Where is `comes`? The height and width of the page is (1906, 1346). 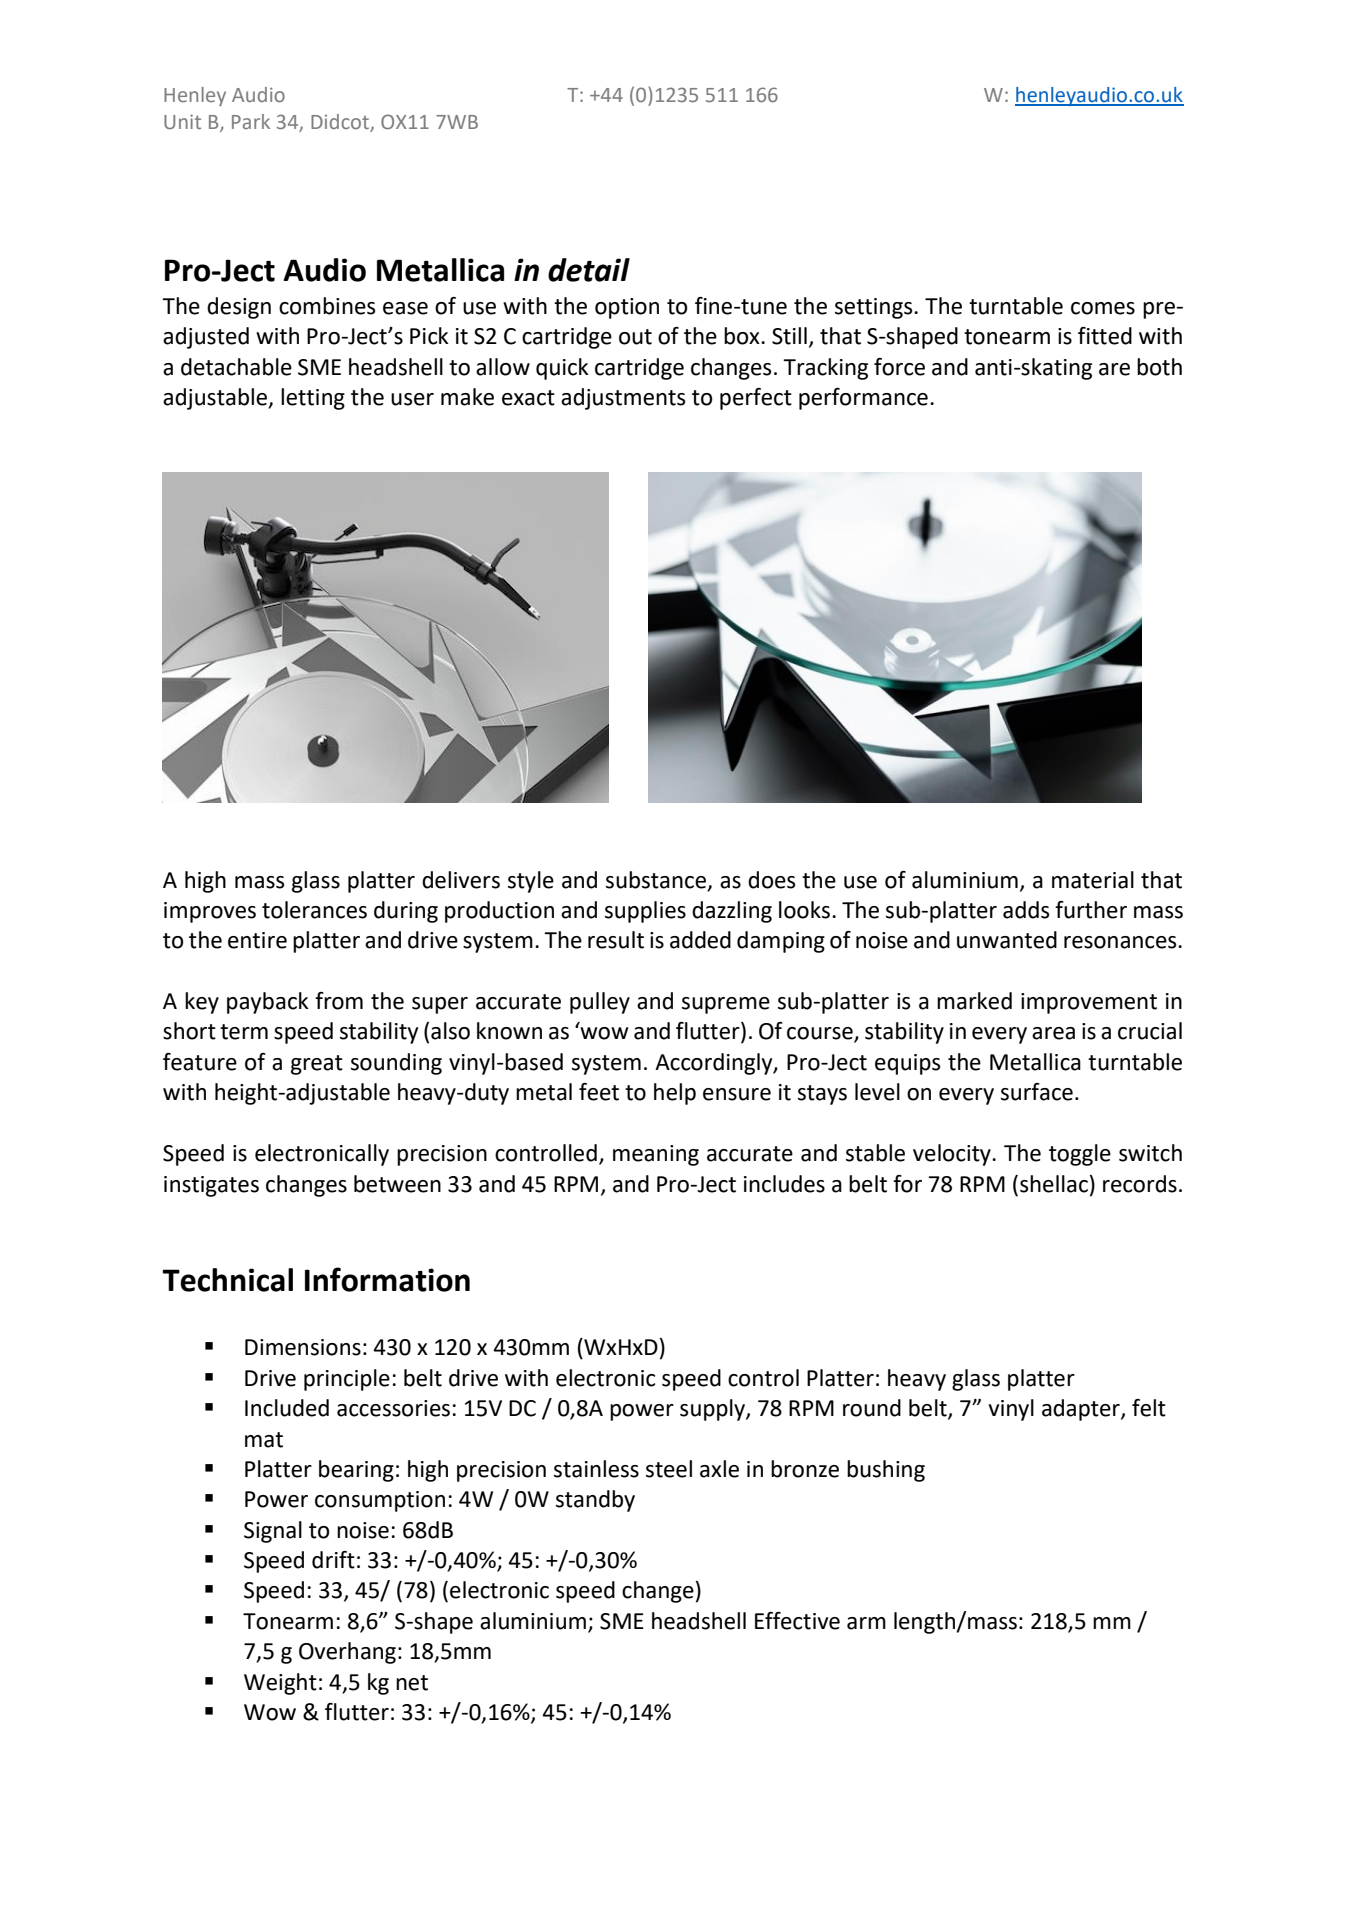 comes is located at coordinates (1103, 308).
